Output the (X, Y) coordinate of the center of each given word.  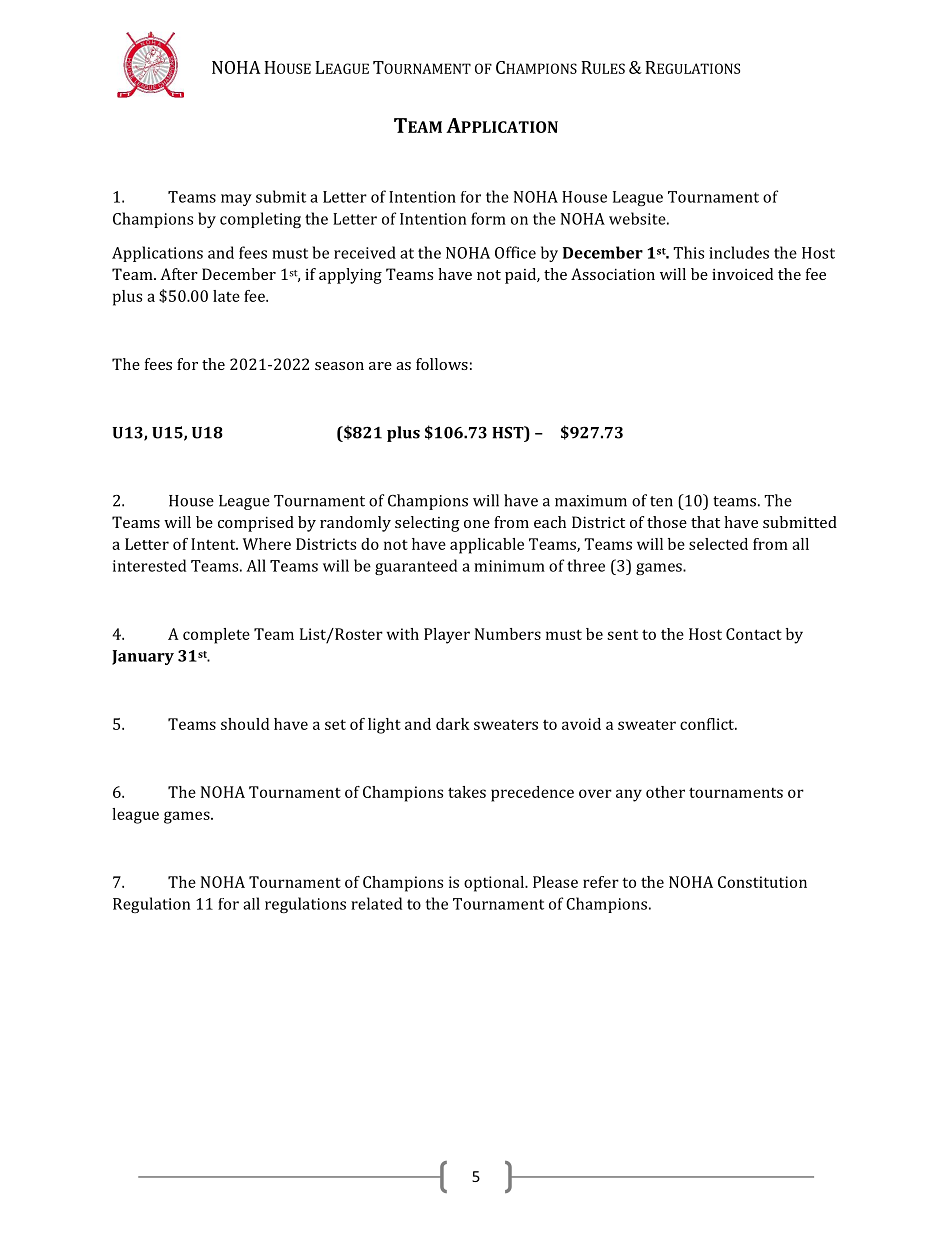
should (245, 724)
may (236, 200)
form (488, 218)
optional (495, 884)
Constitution (762, 882)
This (688, 252)
